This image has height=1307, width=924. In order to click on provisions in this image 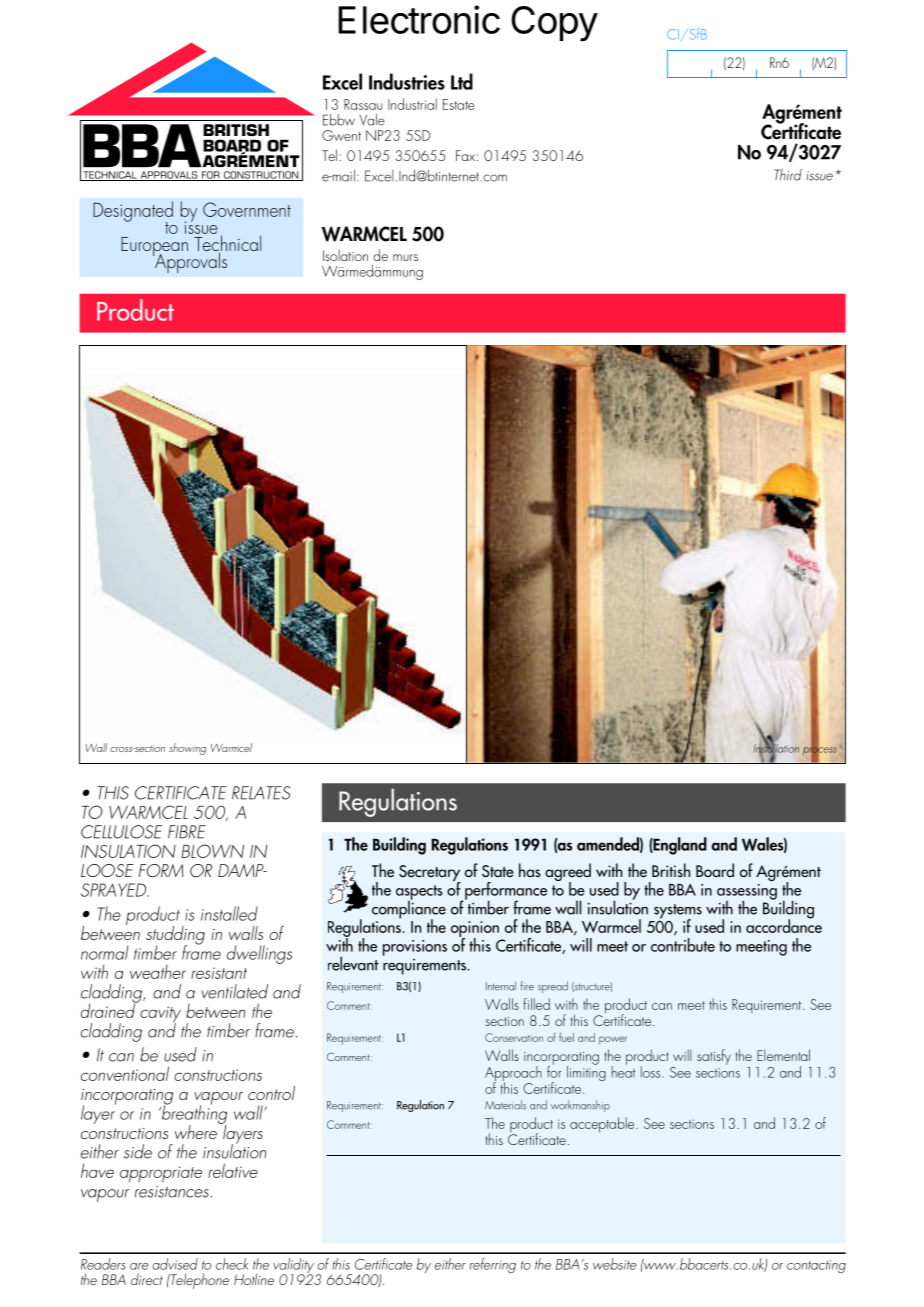, I will do `click(415, 948)`.
